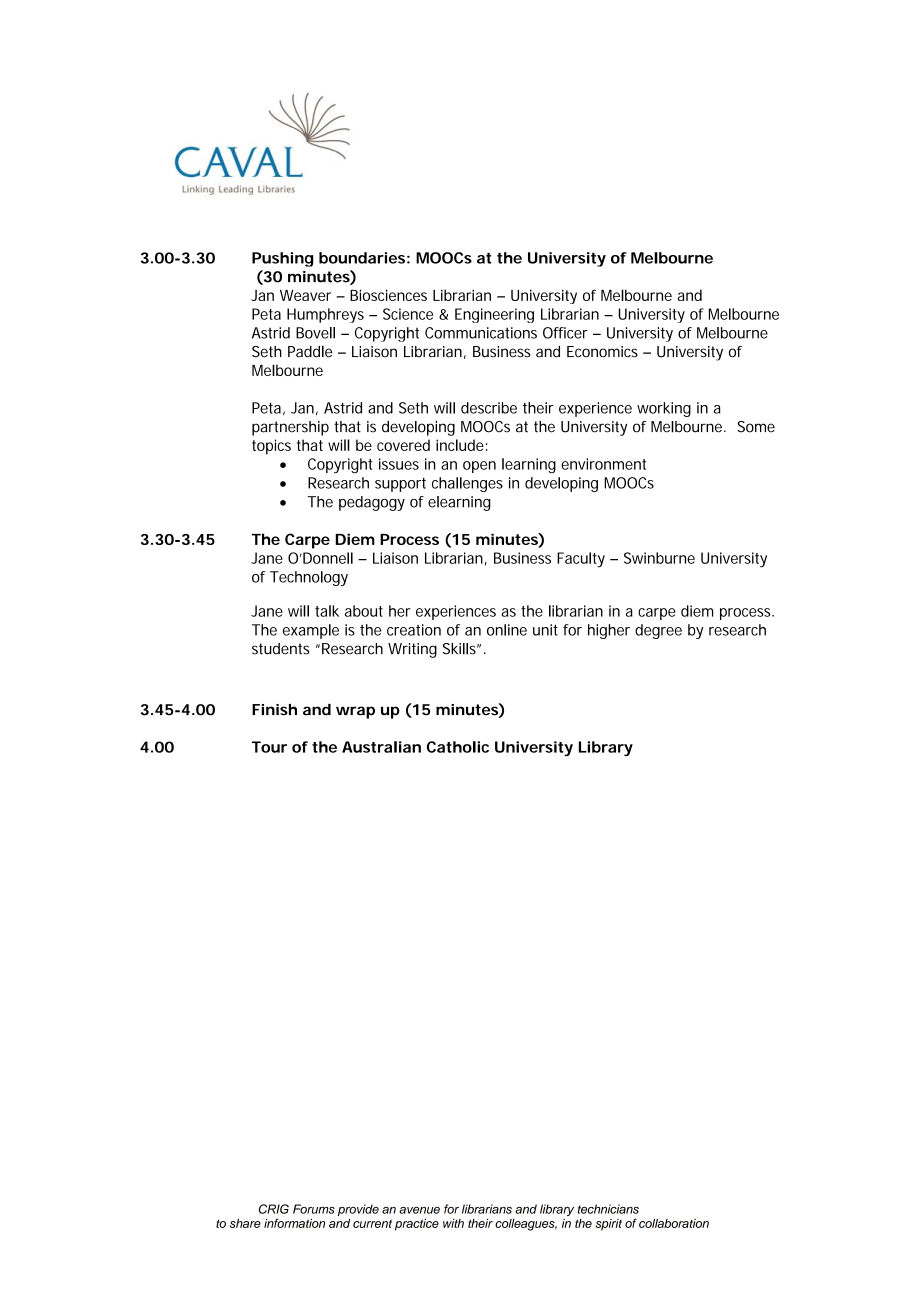  I want to click on challenges, so click(467, 484).
